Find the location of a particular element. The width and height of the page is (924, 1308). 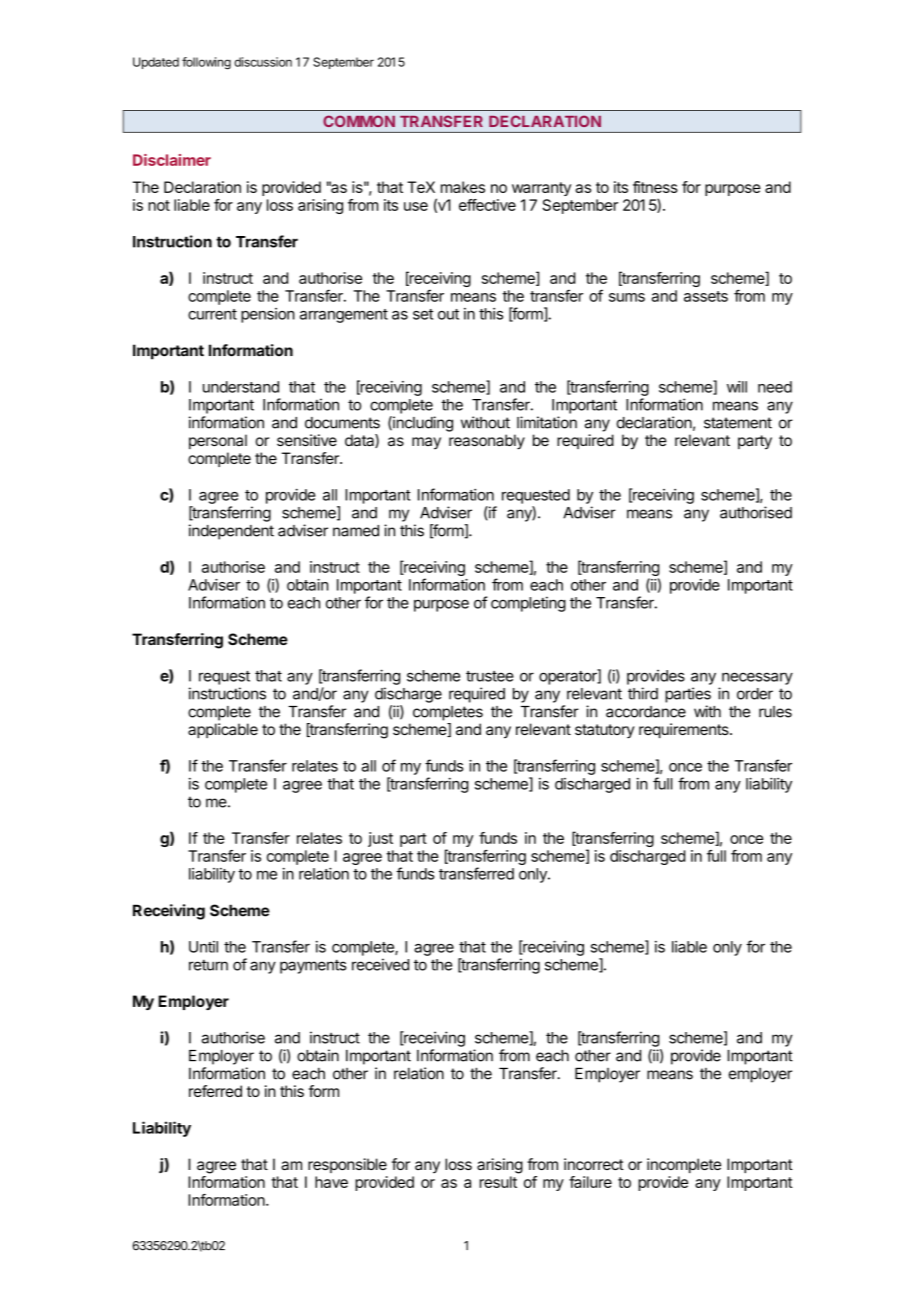

fitness is located at coordinates (655, 187).
